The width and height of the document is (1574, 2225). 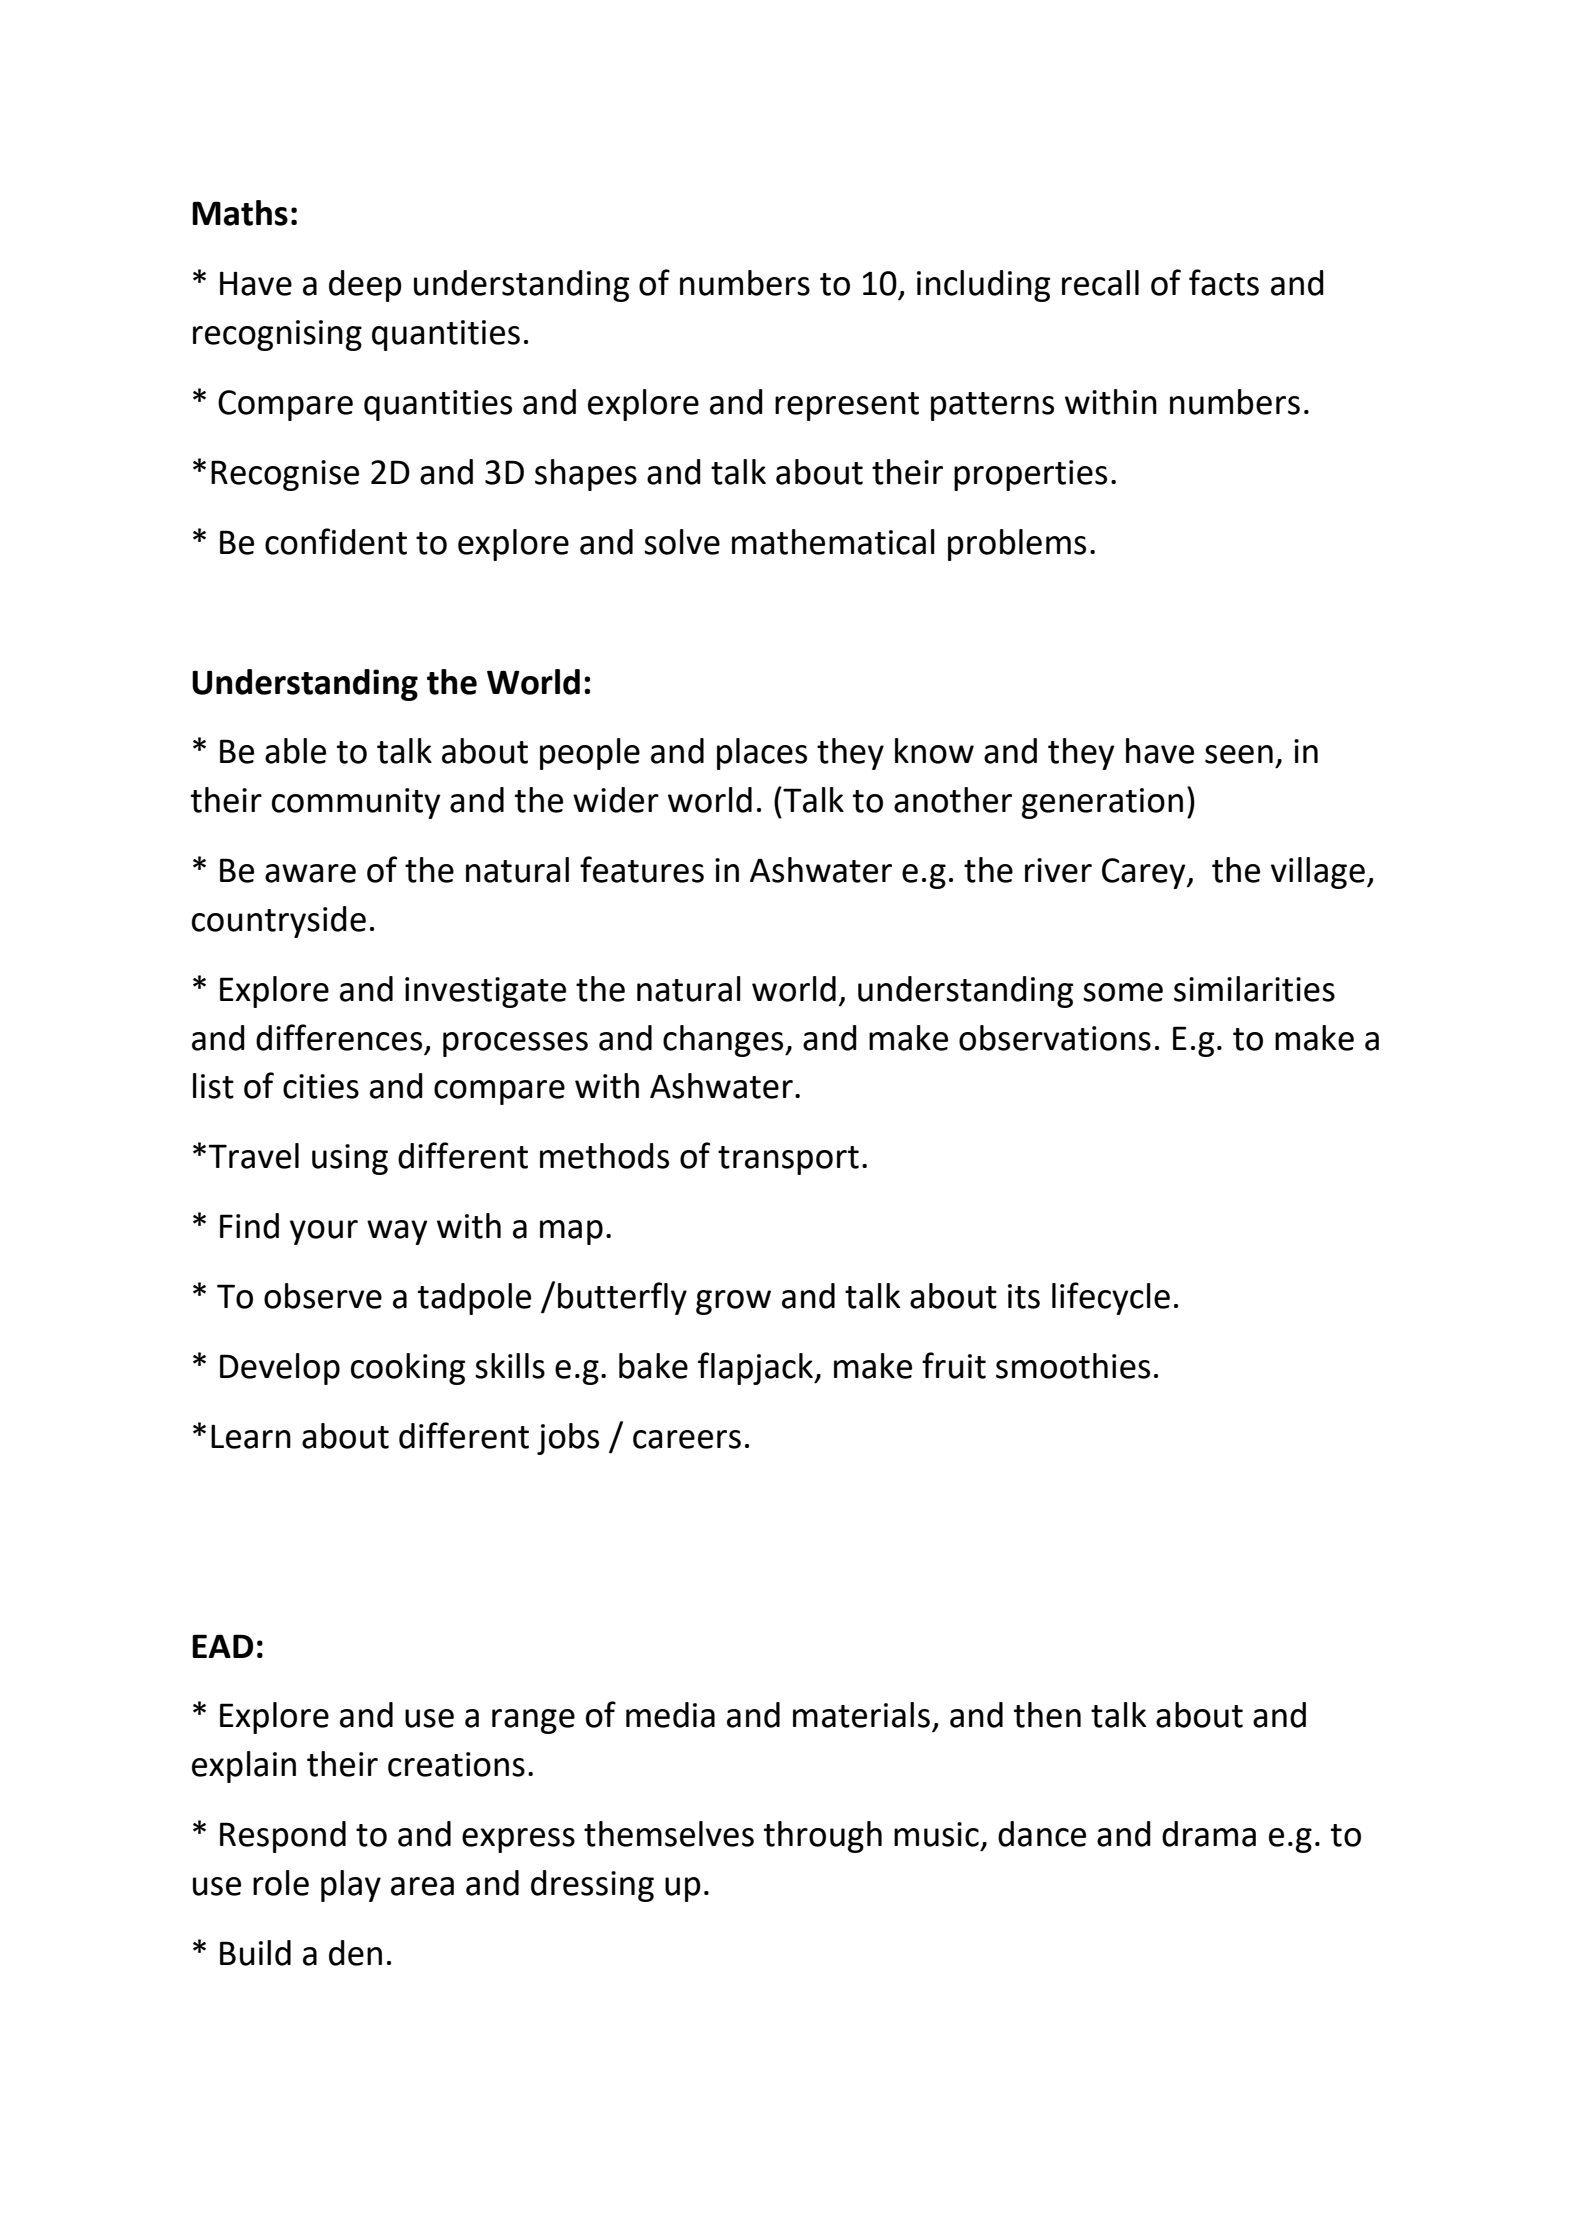 What do you see at coordinates (687, 1439) in the document?
I see `careers` at bounding box center [687, 1439].
